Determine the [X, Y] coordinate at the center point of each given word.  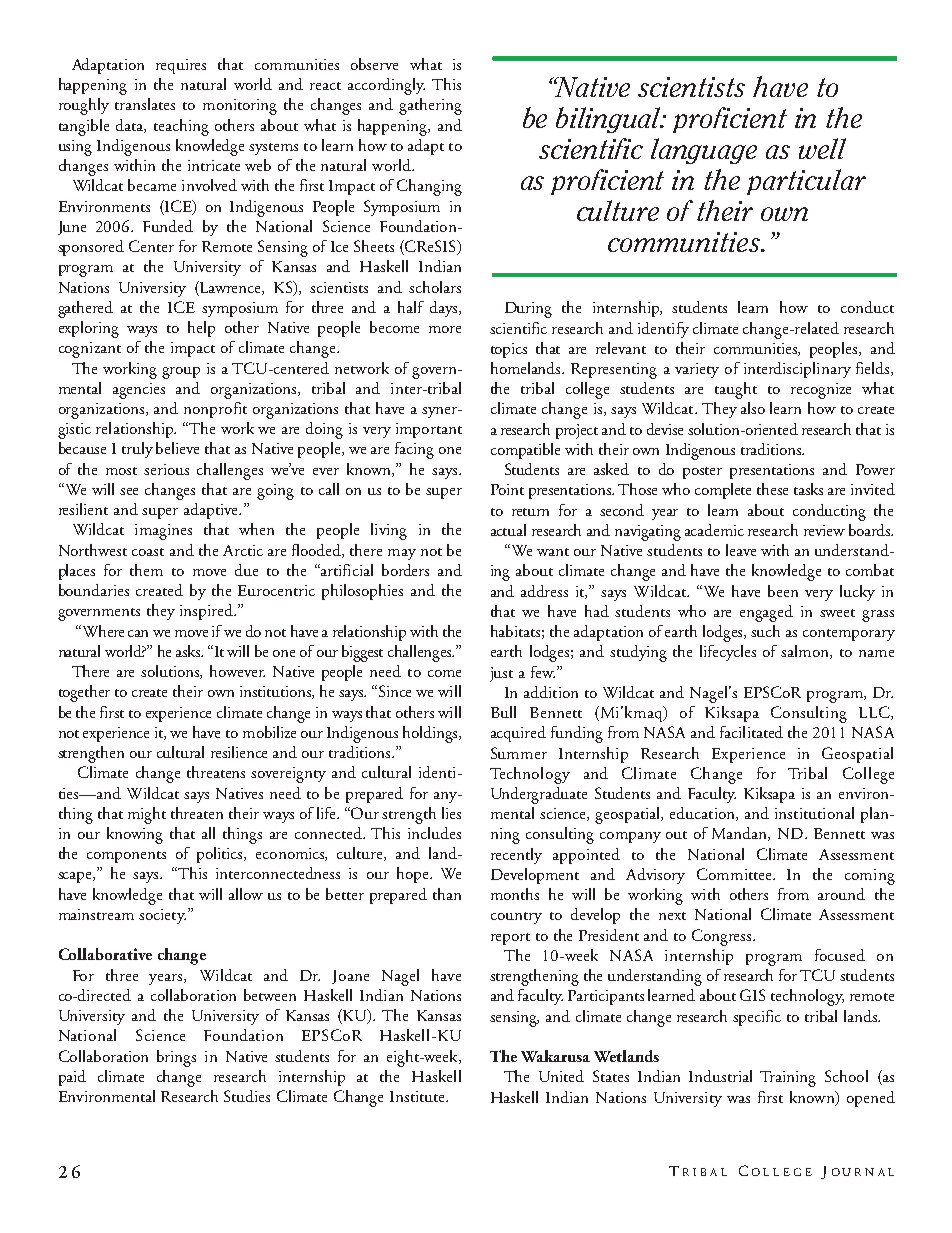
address [544, 591]
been [783, 591]
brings [176, 1058]
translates [145, 104]
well [822, 148]
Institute [419, 1096]
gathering [430, 106]
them [146, 570]
